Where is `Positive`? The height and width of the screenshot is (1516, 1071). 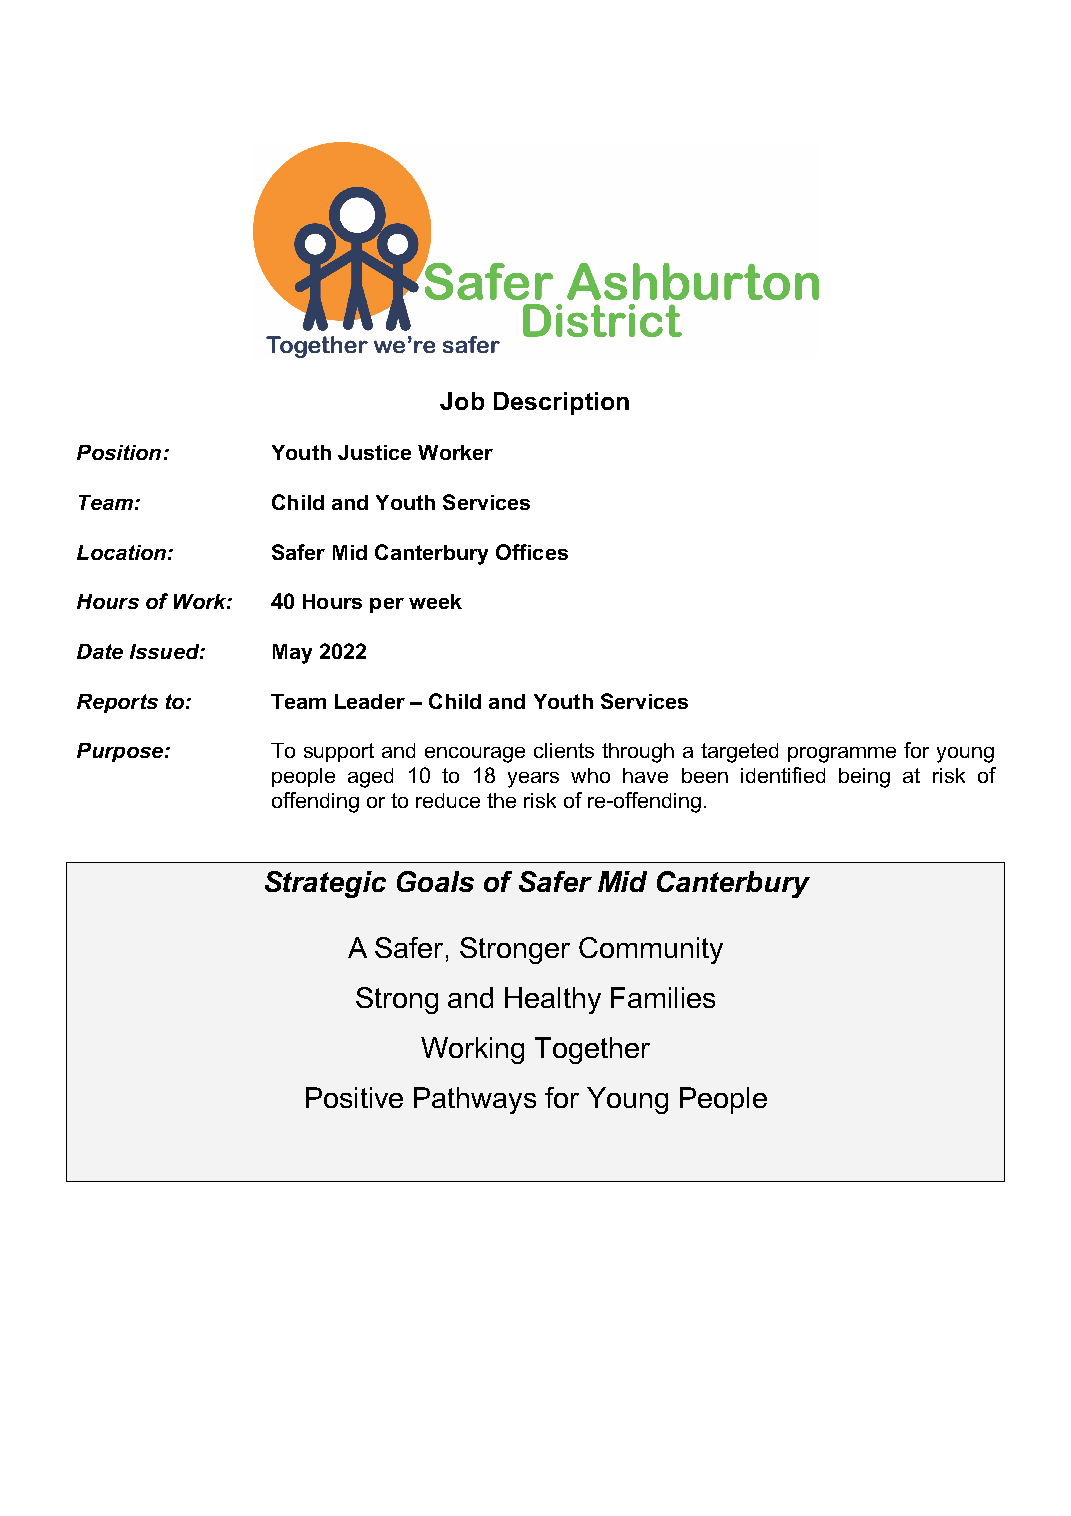 Positive is located at coordinates (354, 1097).
